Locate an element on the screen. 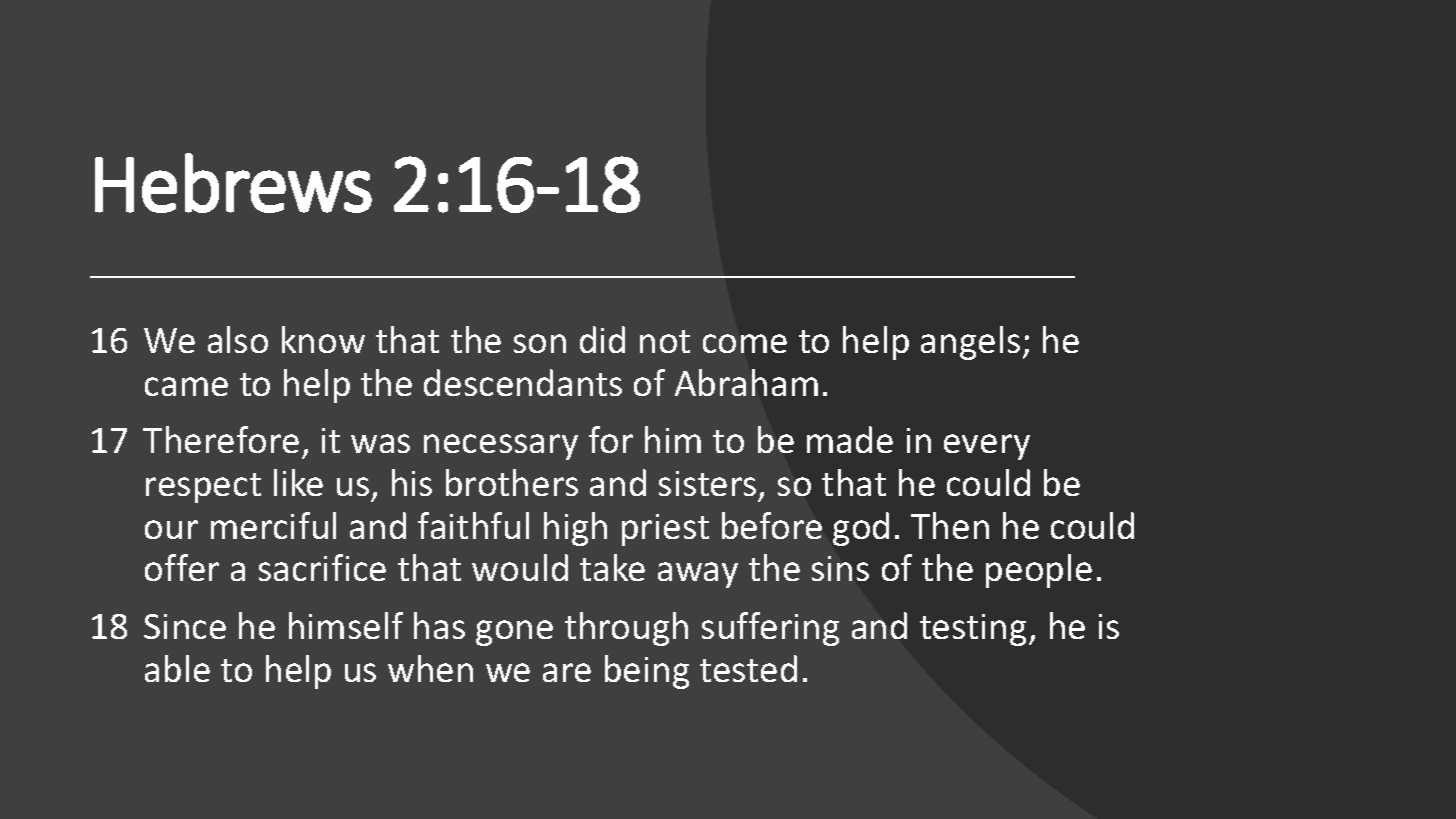 The height and width of the screenshot is (819, 1456). necessary is located at coordinates (501, 447).
